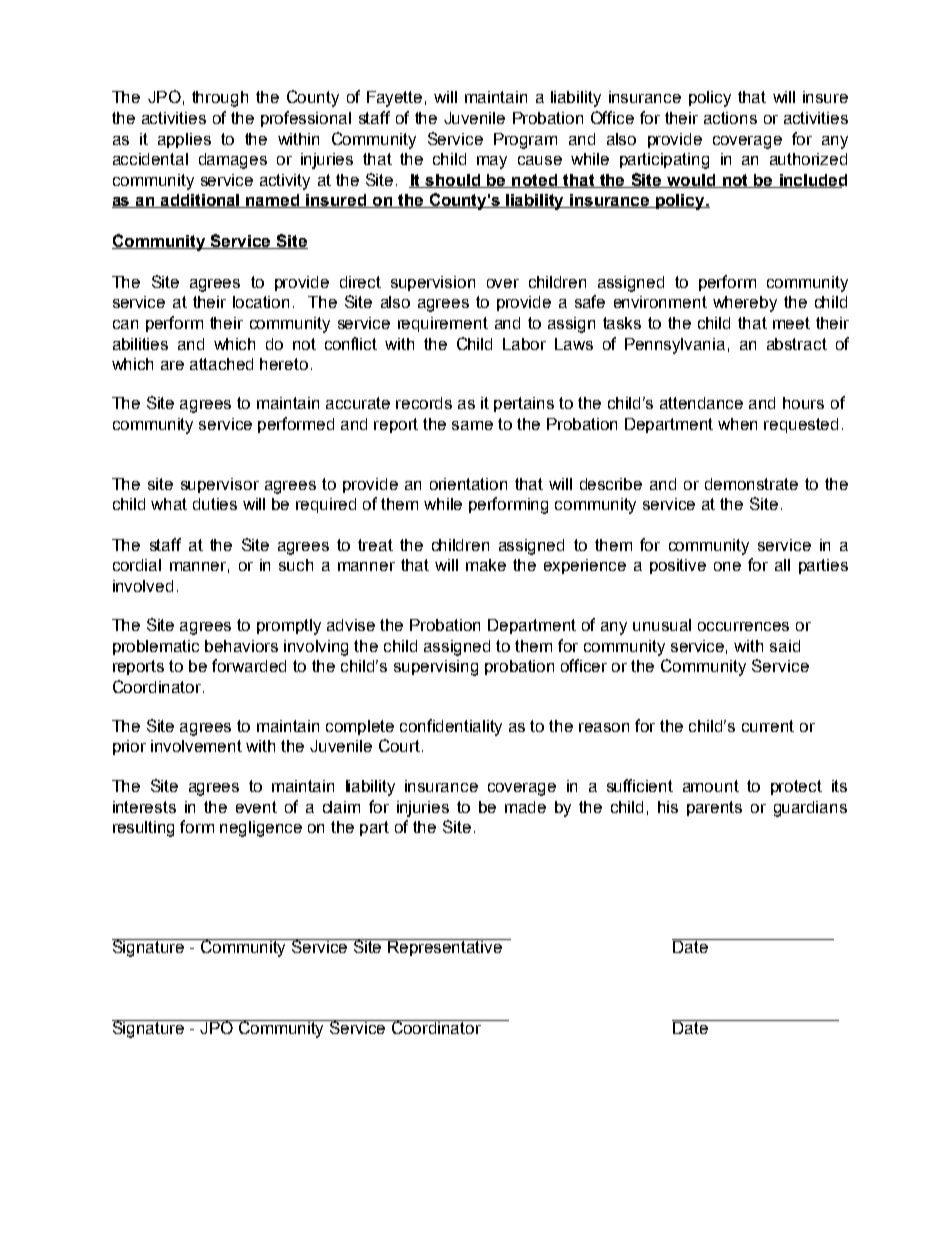  I want to click on hours, so click(803, 403).
